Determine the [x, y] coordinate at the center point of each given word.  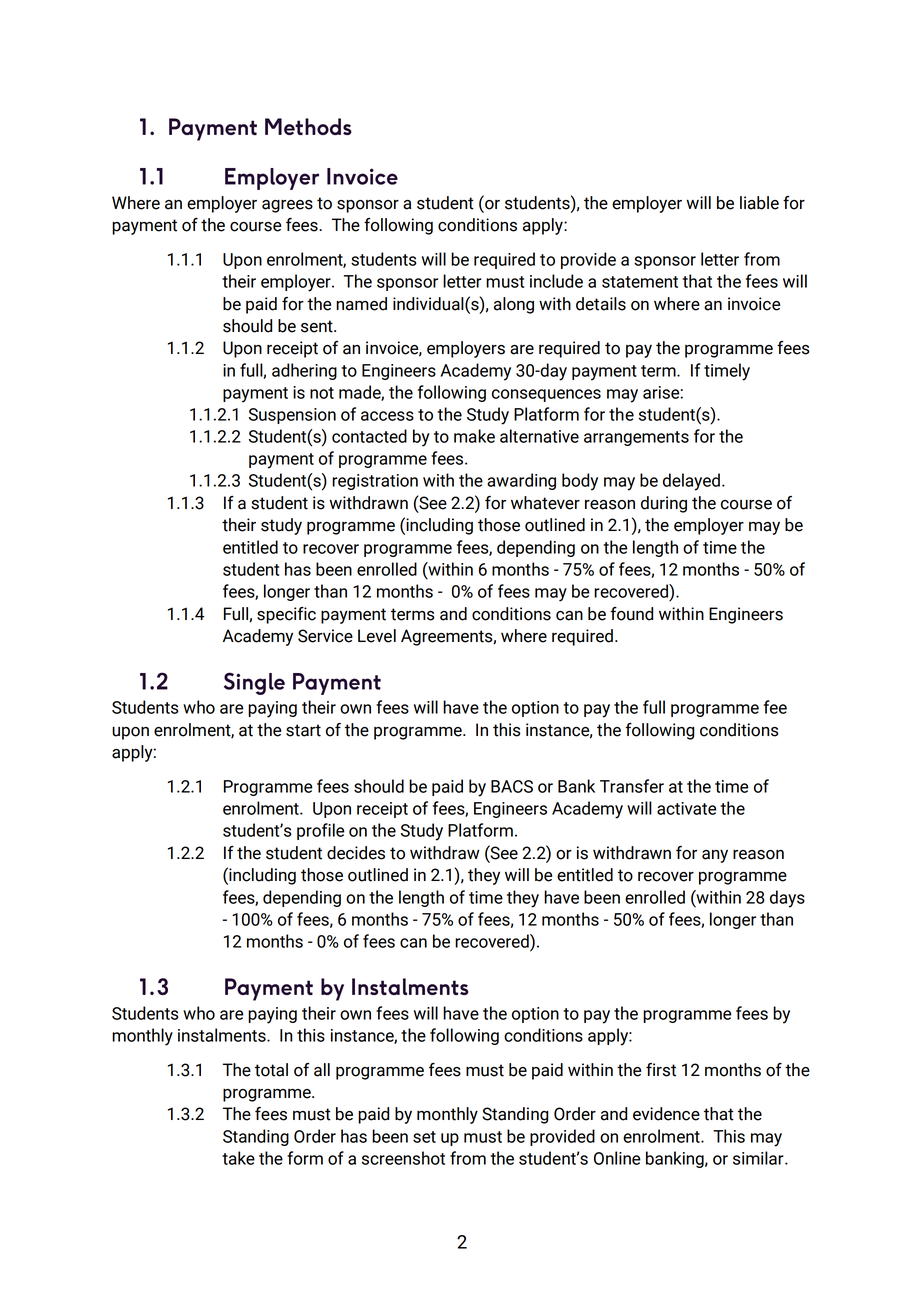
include [556, 281]
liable [759, 203]
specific [286, 615]
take [238, 1158]
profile [321, 831]
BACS [512, 786]
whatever [545, 503]
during [664, 504]
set [424, 1137]
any [715, 856]
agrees [287, 206]
